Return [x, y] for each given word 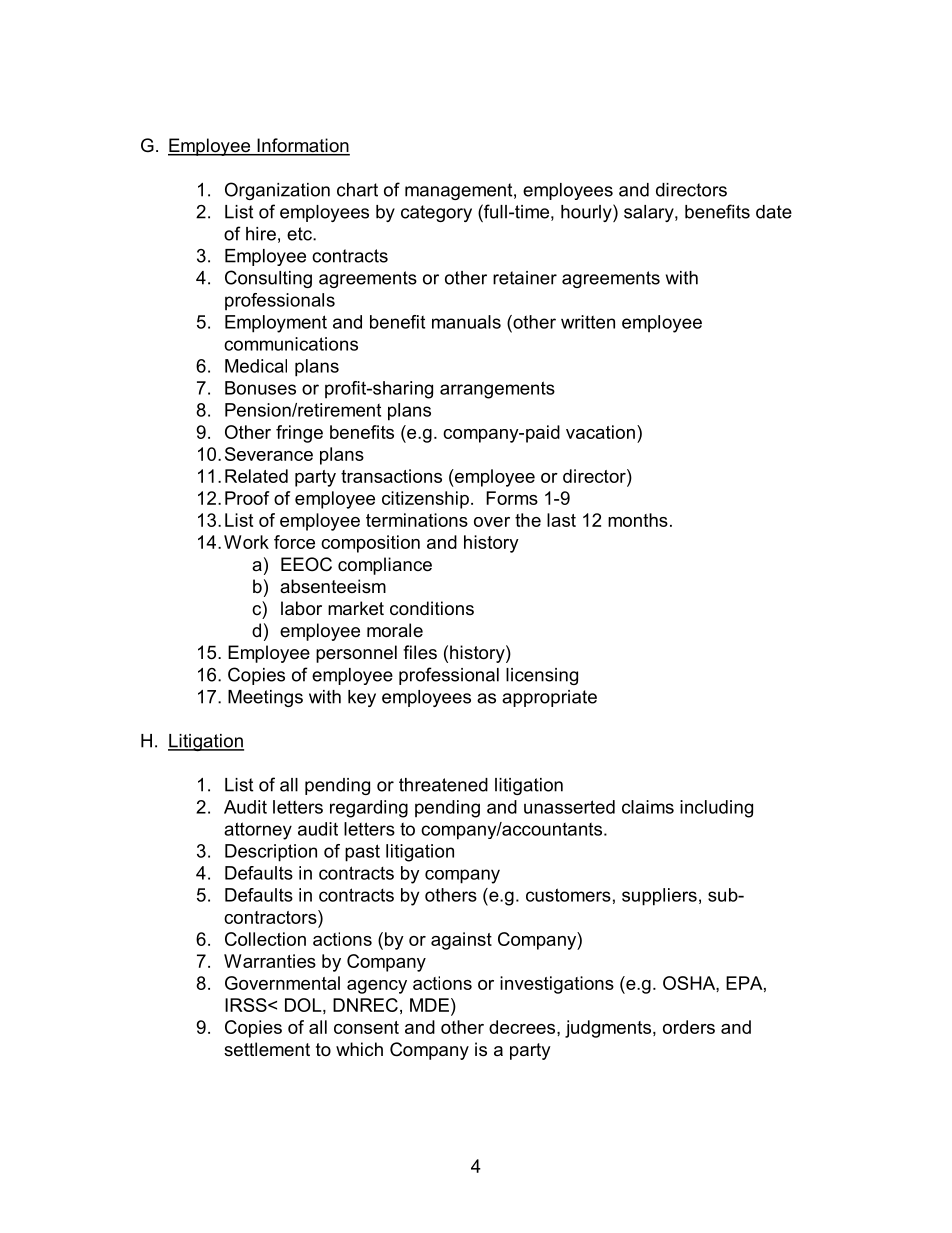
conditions [432, 608]
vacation [600, 432]
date [774, 212]
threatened [443, 785]
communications [291, 344]
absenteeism [333, 586]
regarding [369, 809]
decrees [523, 1027]
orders [689, 1027]
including [716, 809]
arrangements [497, 390]
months [638, 520]
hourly [587, 213]
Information [302, 146]
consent [366, 1027]
